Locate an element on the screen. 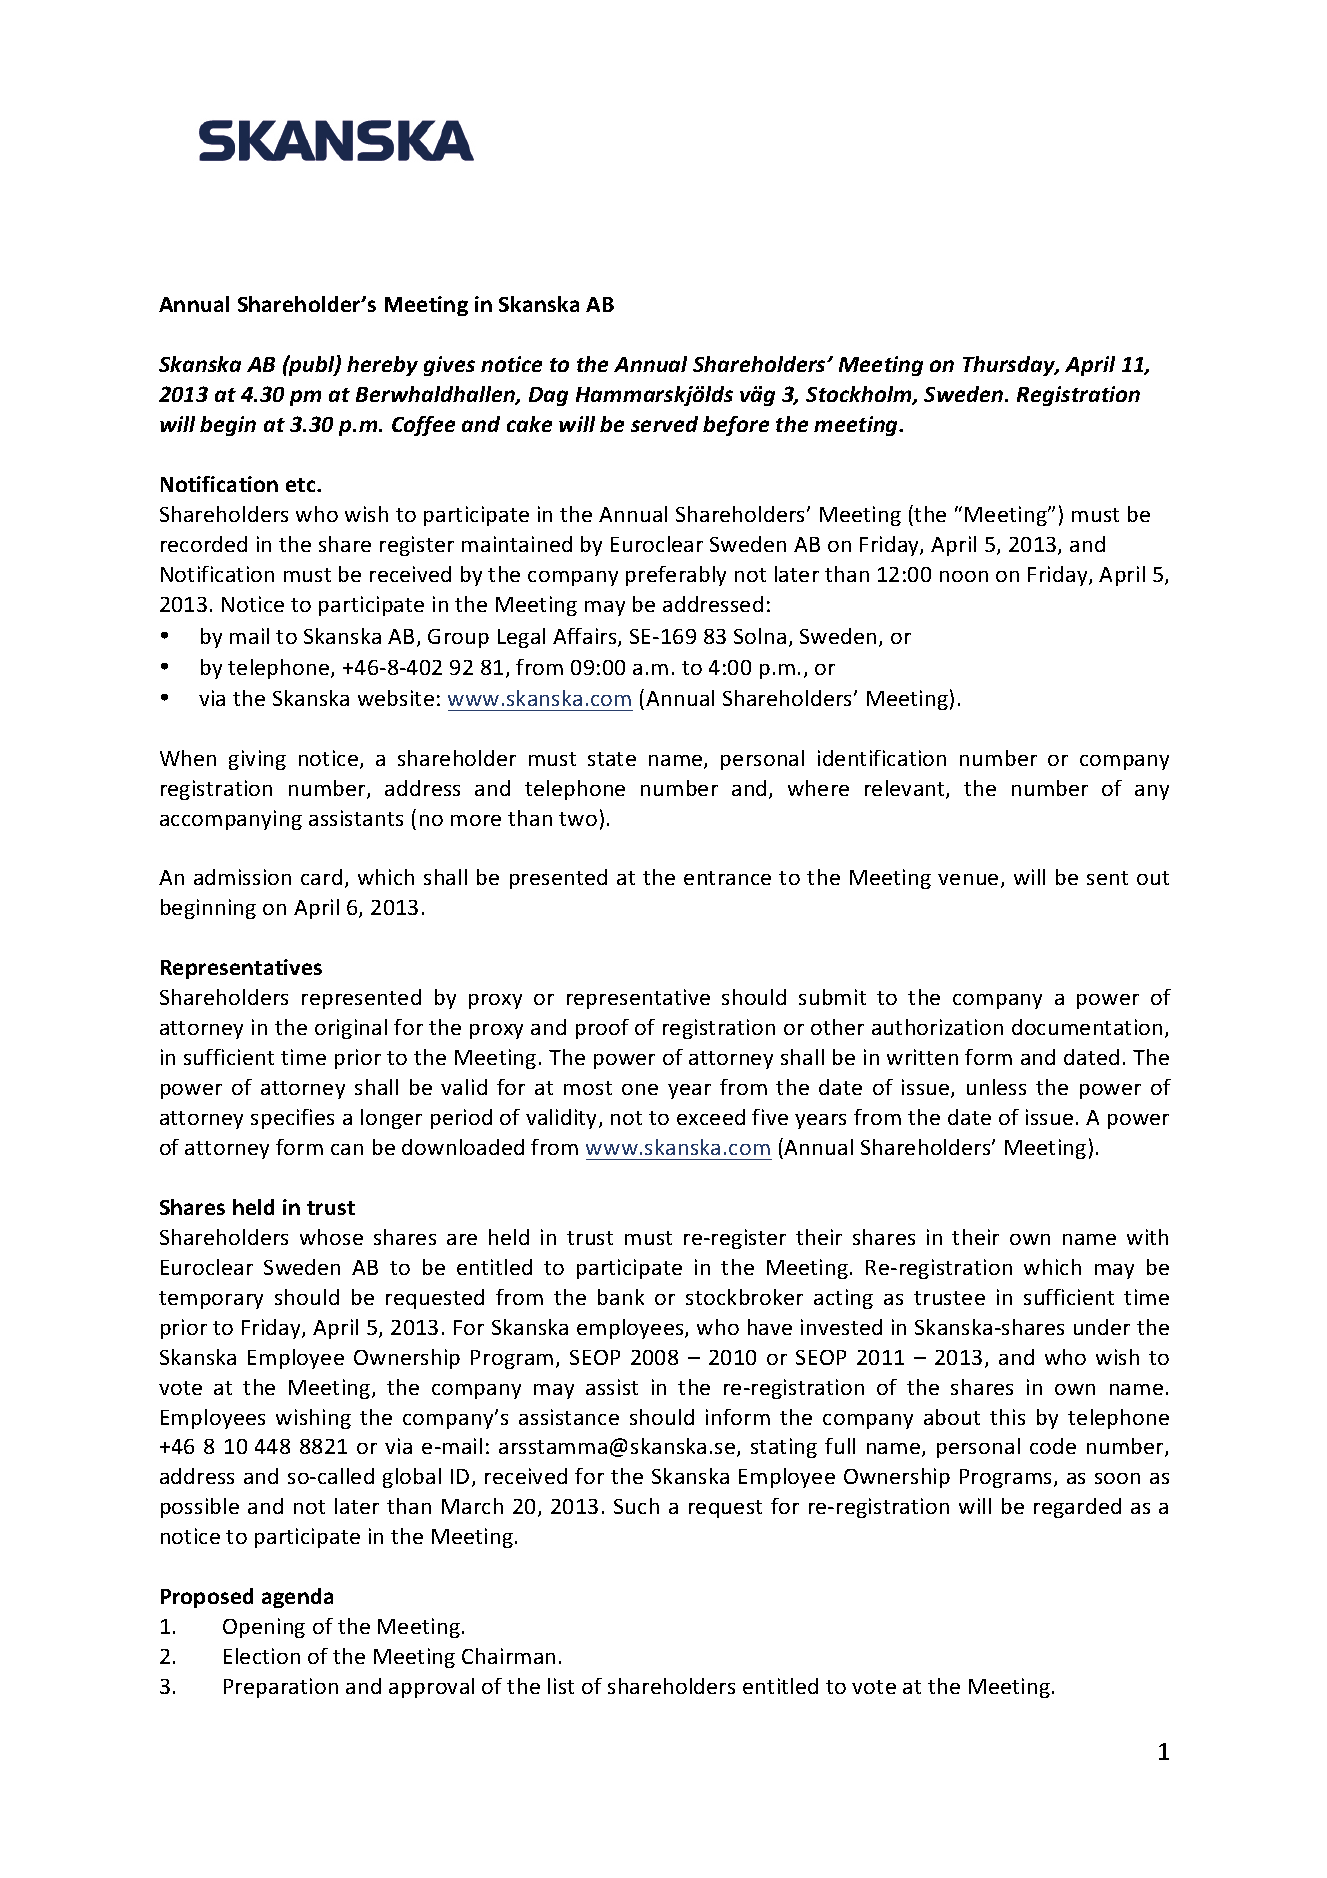  When is located at coordinates (188, 758).
